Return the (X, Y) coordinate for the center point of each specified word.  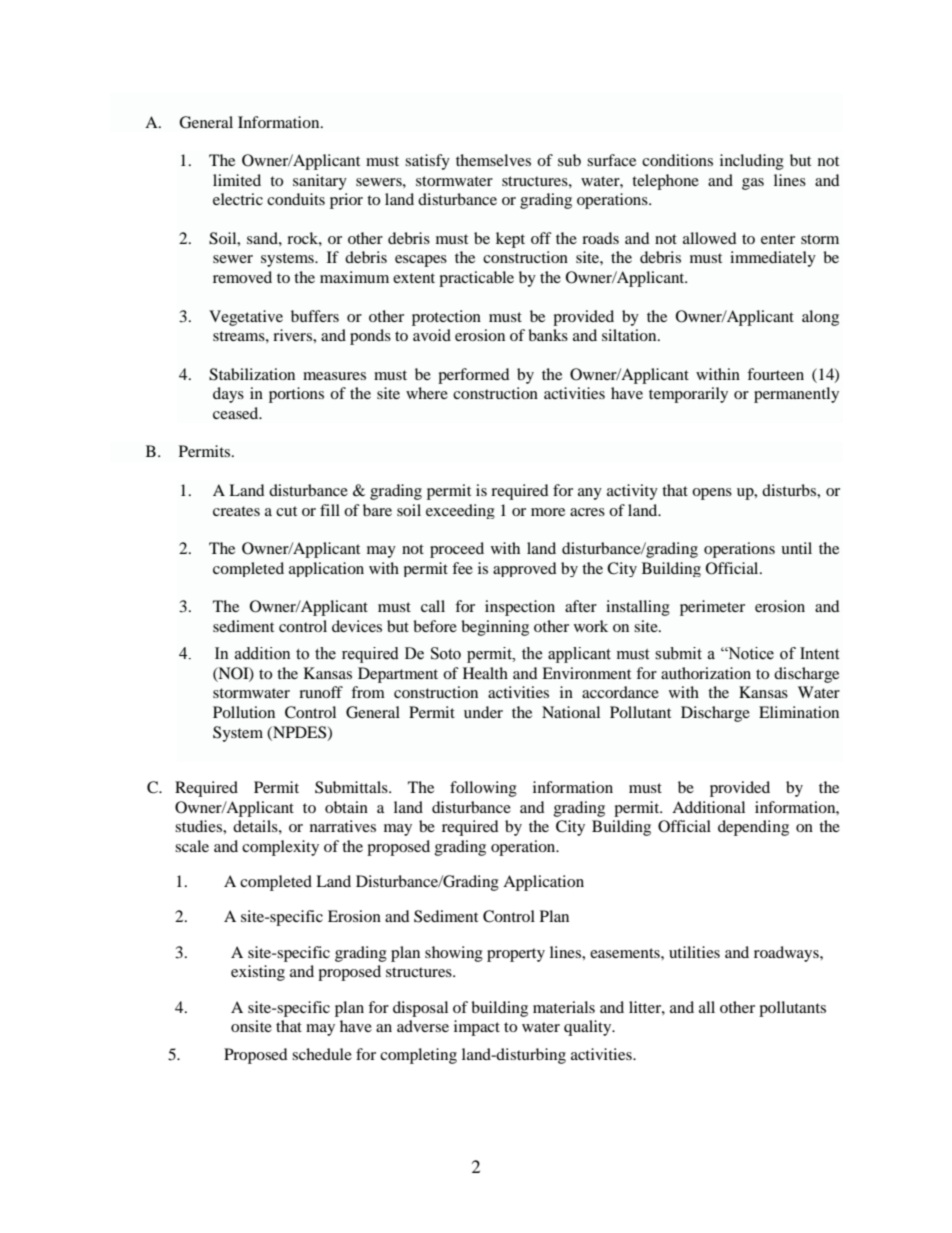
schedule (322, 1054)
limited (237, 180)
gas (753, 184)
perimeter (712, 608)
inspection (520, 608)
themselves (493, 160)
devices (357, 626)
